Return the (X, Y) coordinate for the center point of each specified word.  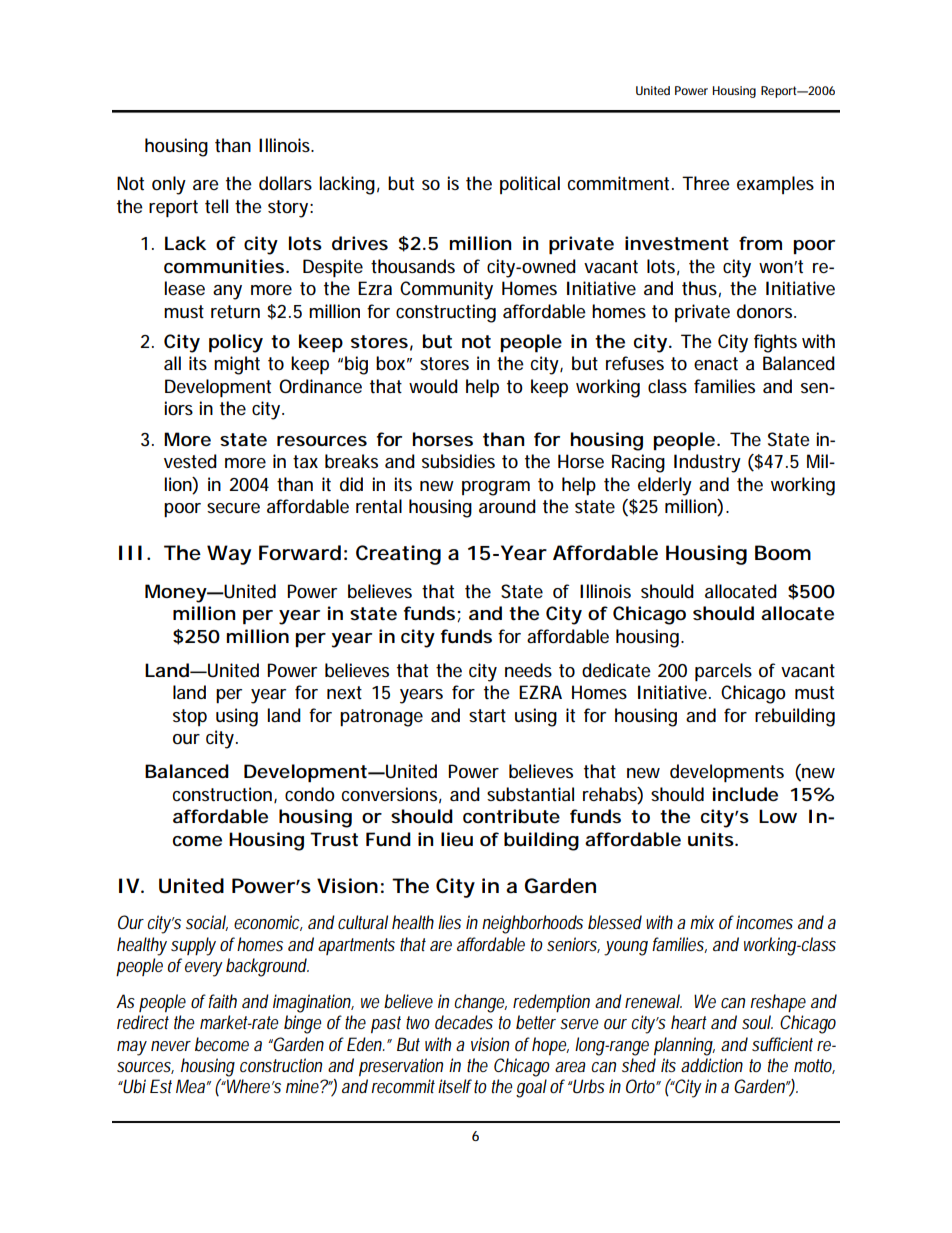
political (530, 185)
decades (464, 1022)
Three (706, 183)
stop (190, 717)
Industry (707, 463)
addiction (712, 1065)
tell (216, 206)
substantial (530, 794)
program (496, 488)
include (745, 794)
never (171, 1046)
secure (233, 508)
